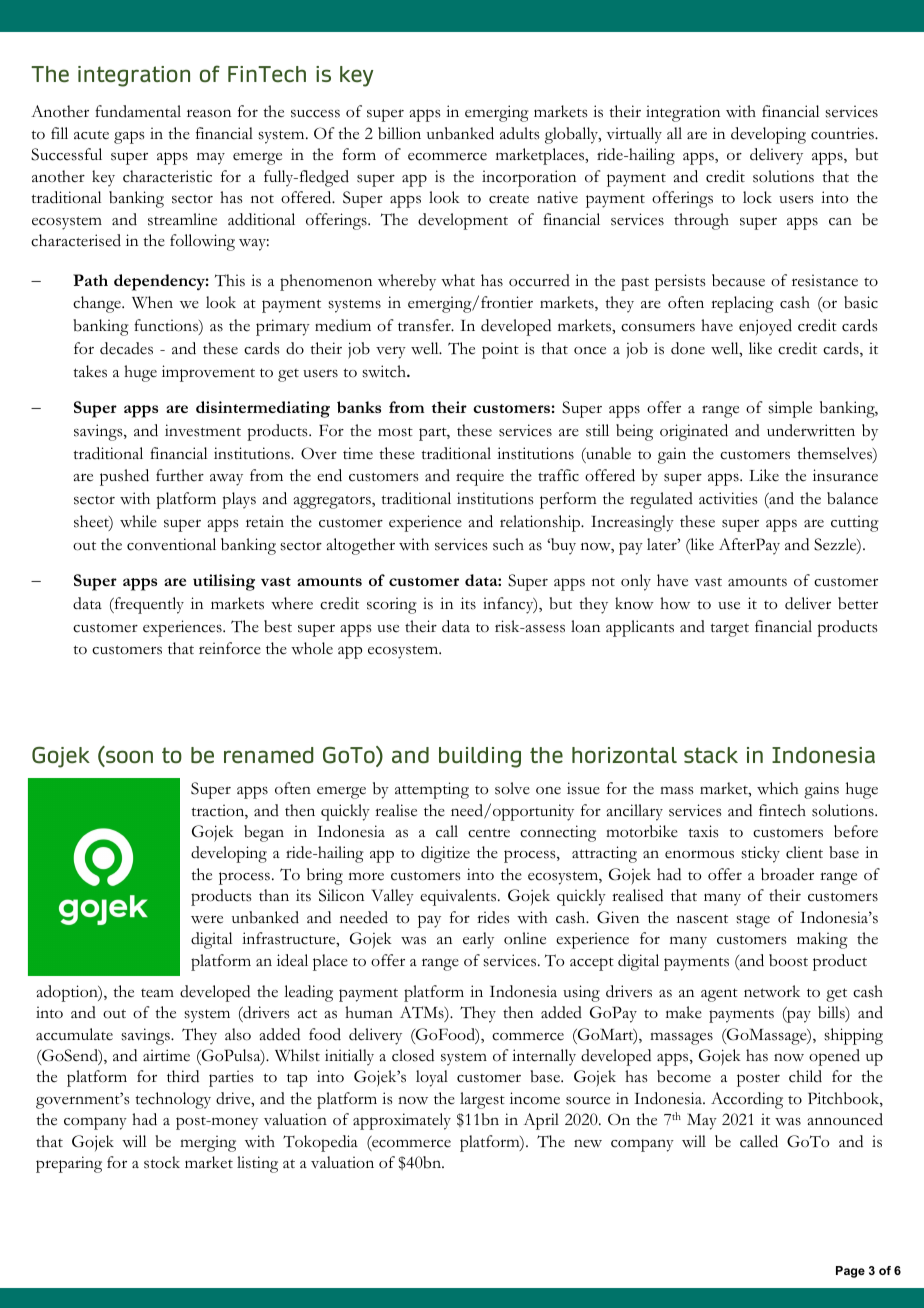  Describe the element at coordinates (129, 137) in the image. I see `gaps` at that location.
